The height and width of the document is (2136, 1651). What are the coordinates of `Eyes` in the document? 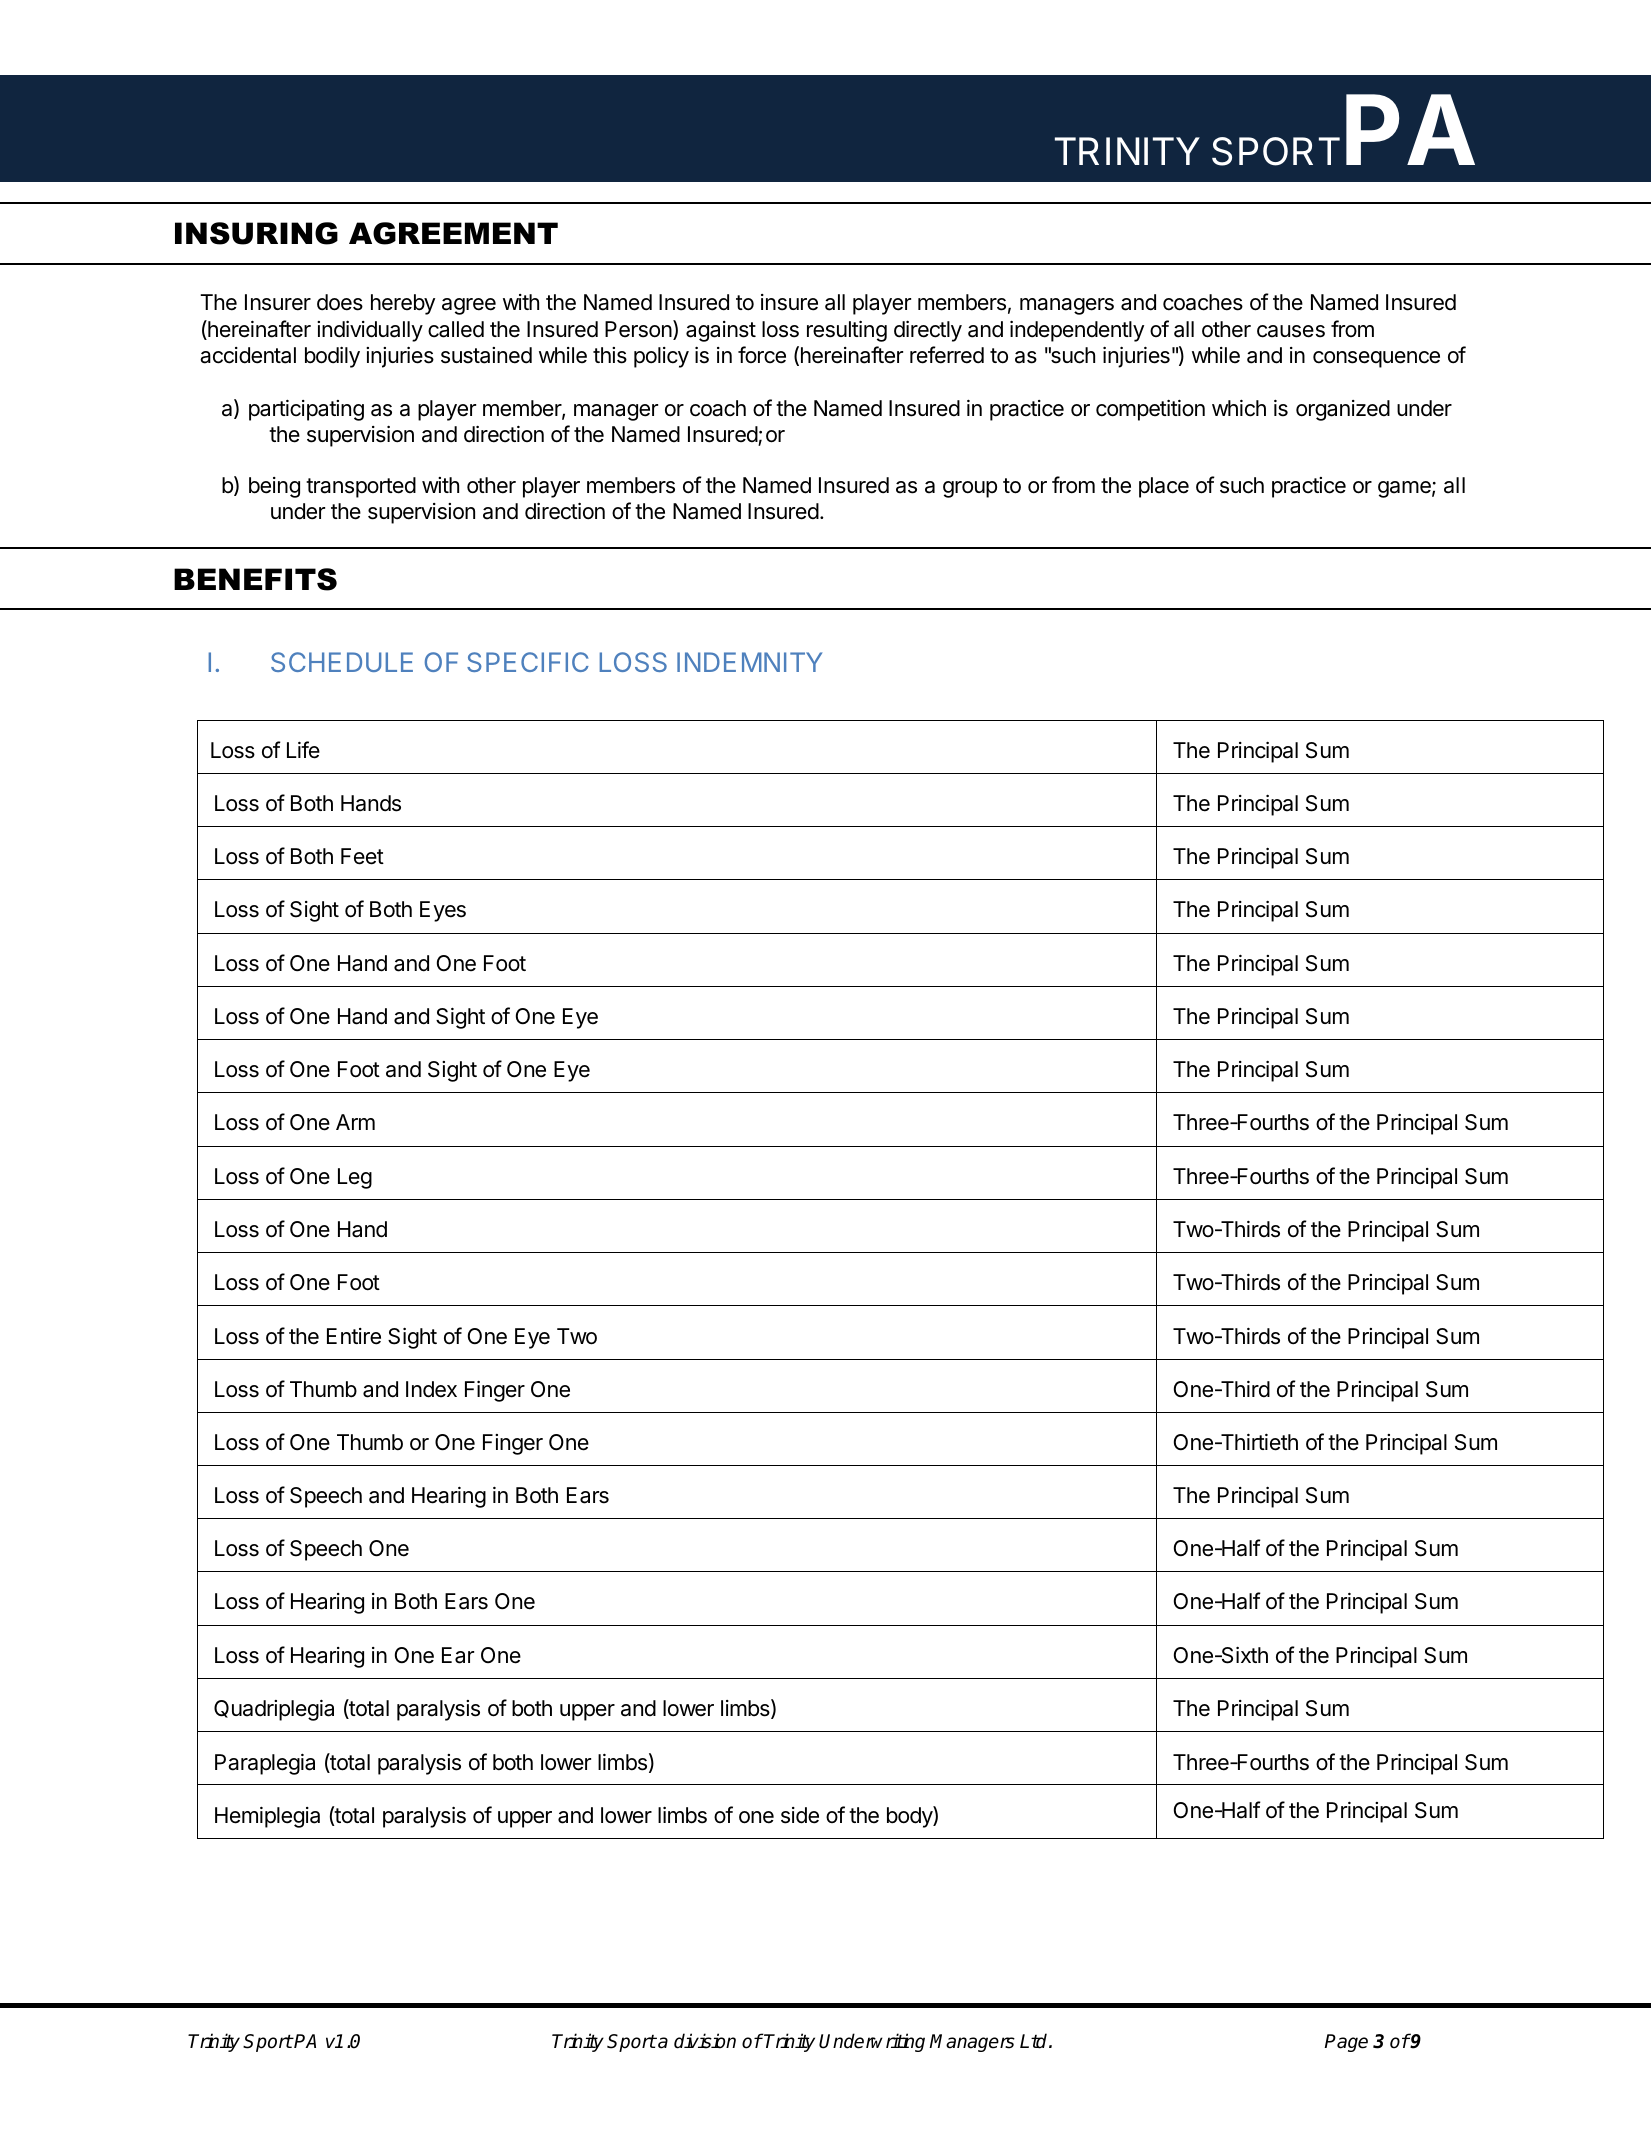 It's located at (443, 911).
